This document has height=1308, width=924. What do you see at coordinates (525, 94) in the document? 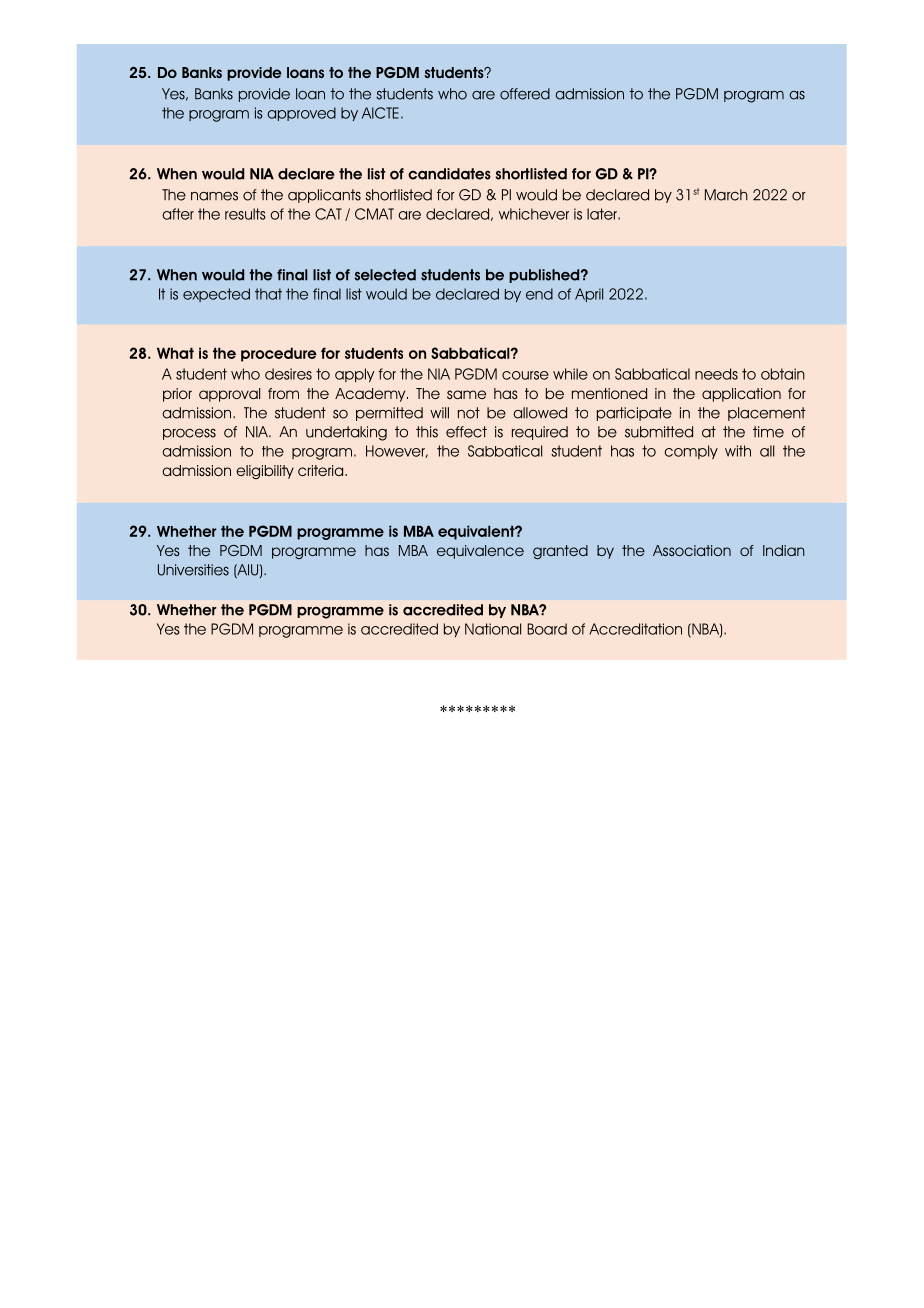
I see `offered` at bounding box center [525, 94].
